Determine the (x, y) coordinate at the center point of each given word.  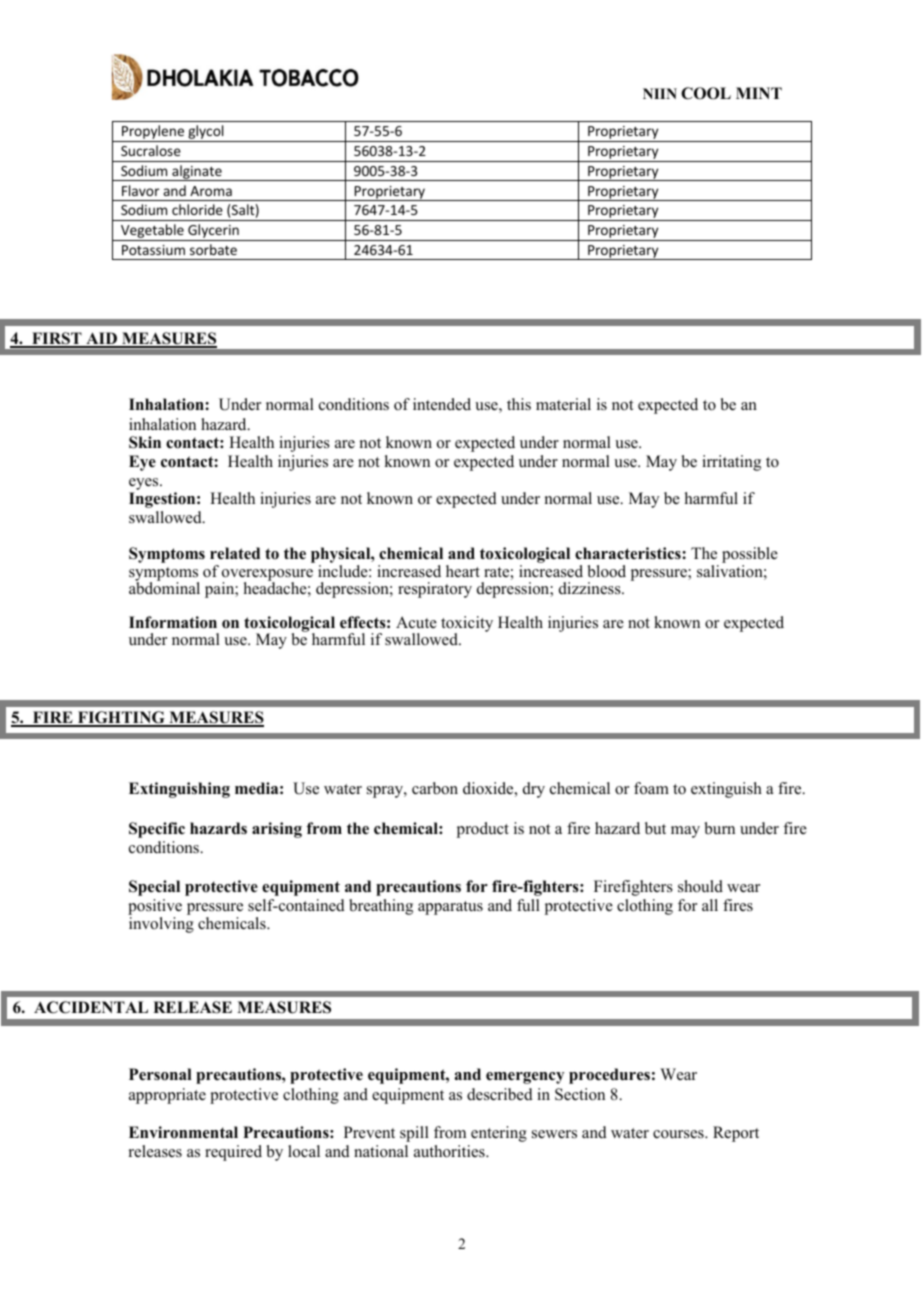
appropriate (167, 1096)
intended (442, 404)
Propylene (153, 133)
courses (679, 1134)
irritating (731, 463)
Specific (157, 830)
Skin (145, 442)
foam (651, 788)
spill (414, 1134)
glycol (206, 133)
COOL (706, 93)
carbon (435, 788)
